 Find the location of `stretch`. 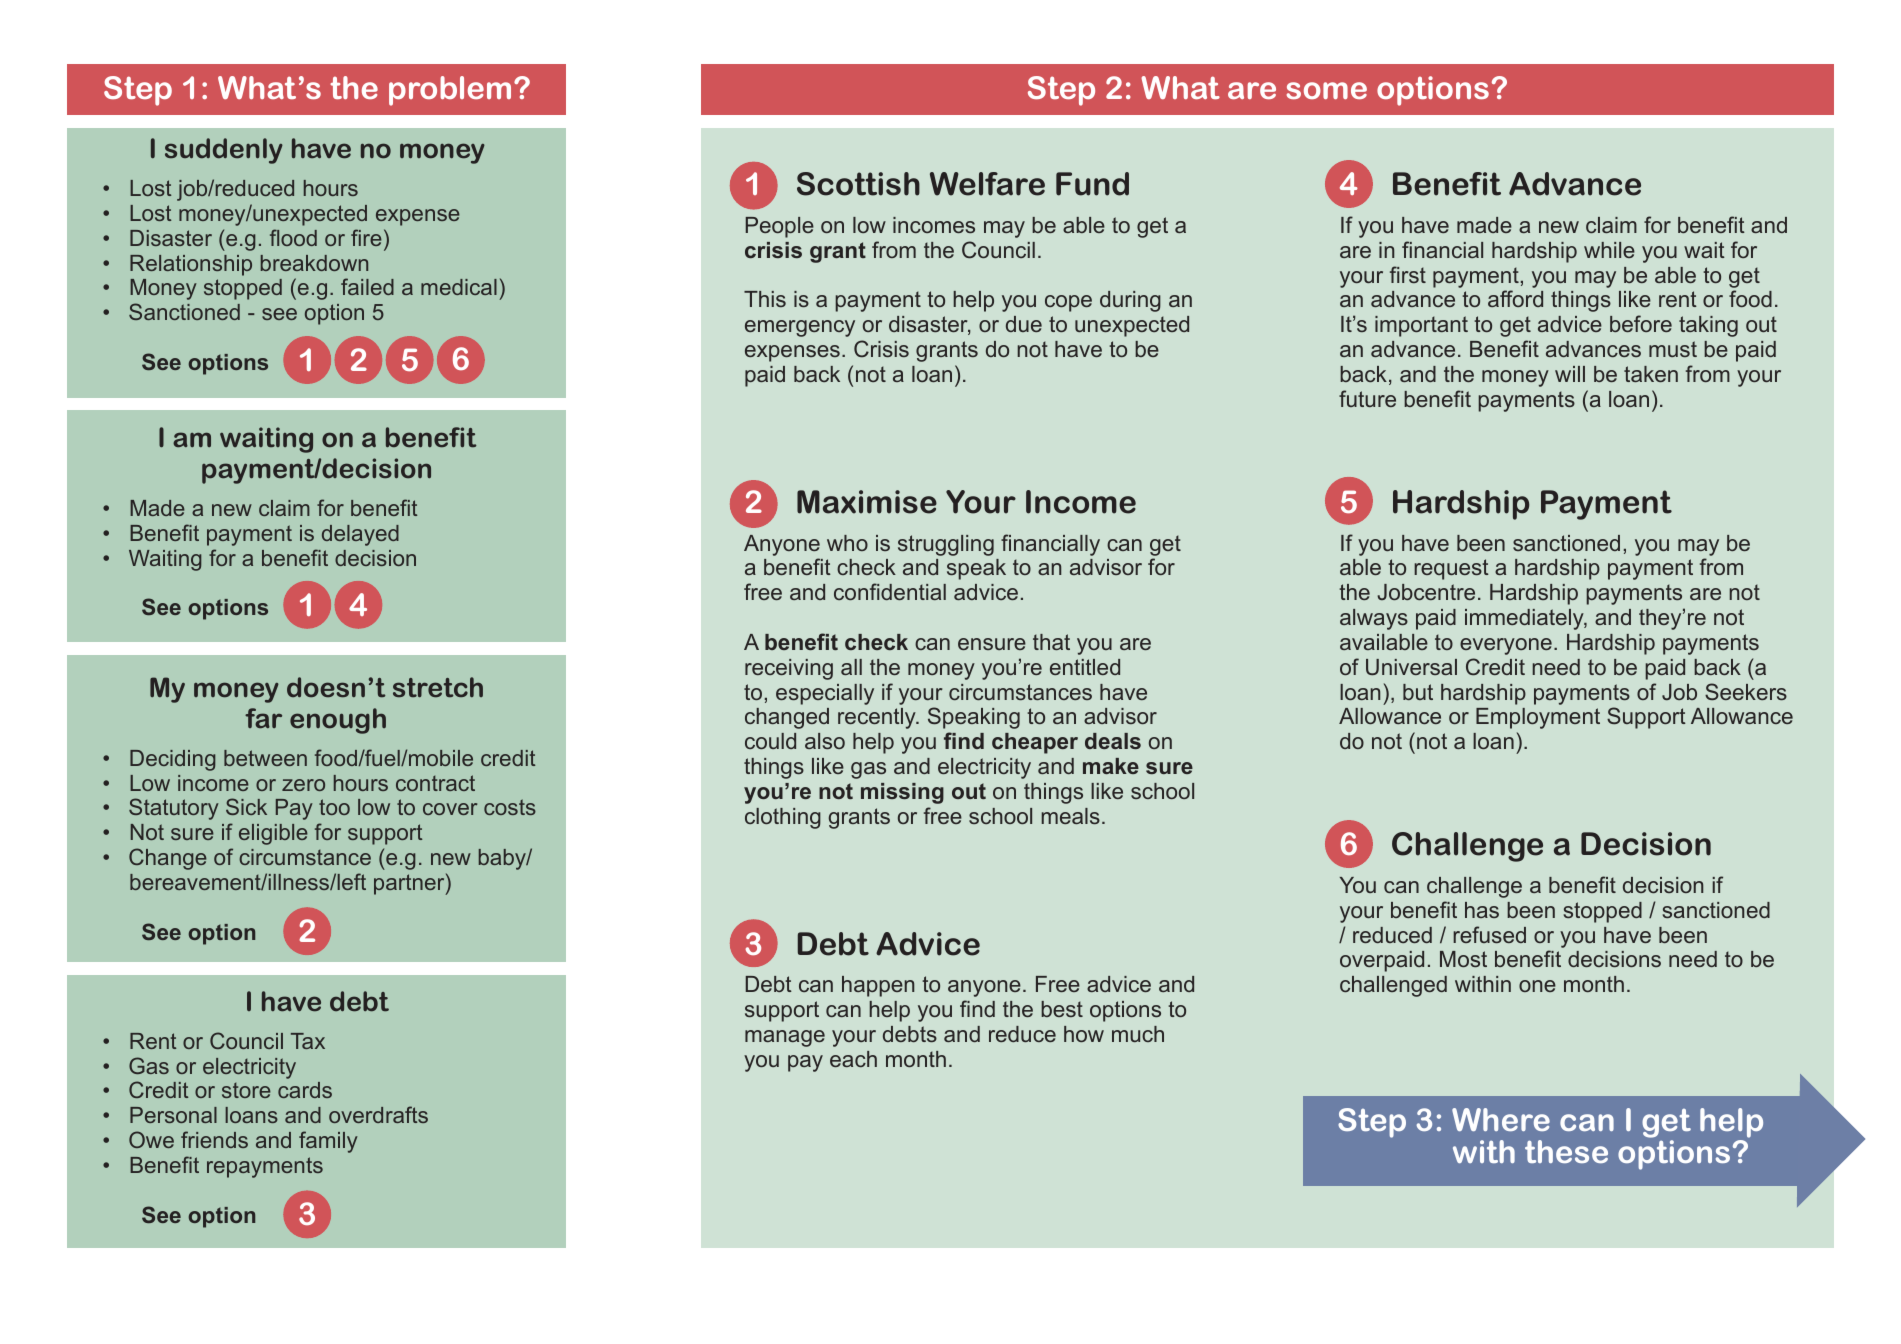

stretch is located at coordinates (438, 687).
